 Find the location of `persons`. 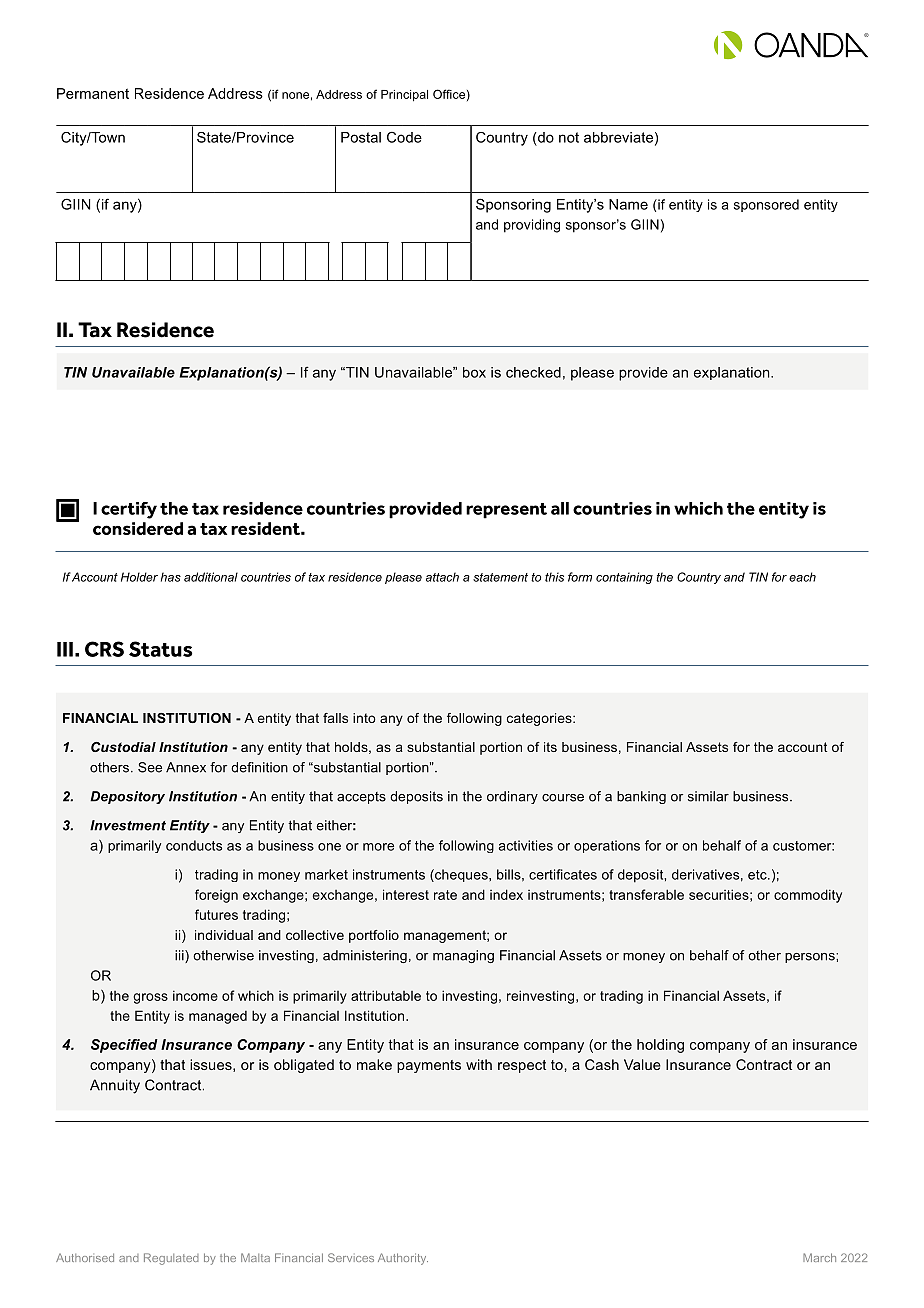

persons is located at coordinates (811, 958).
